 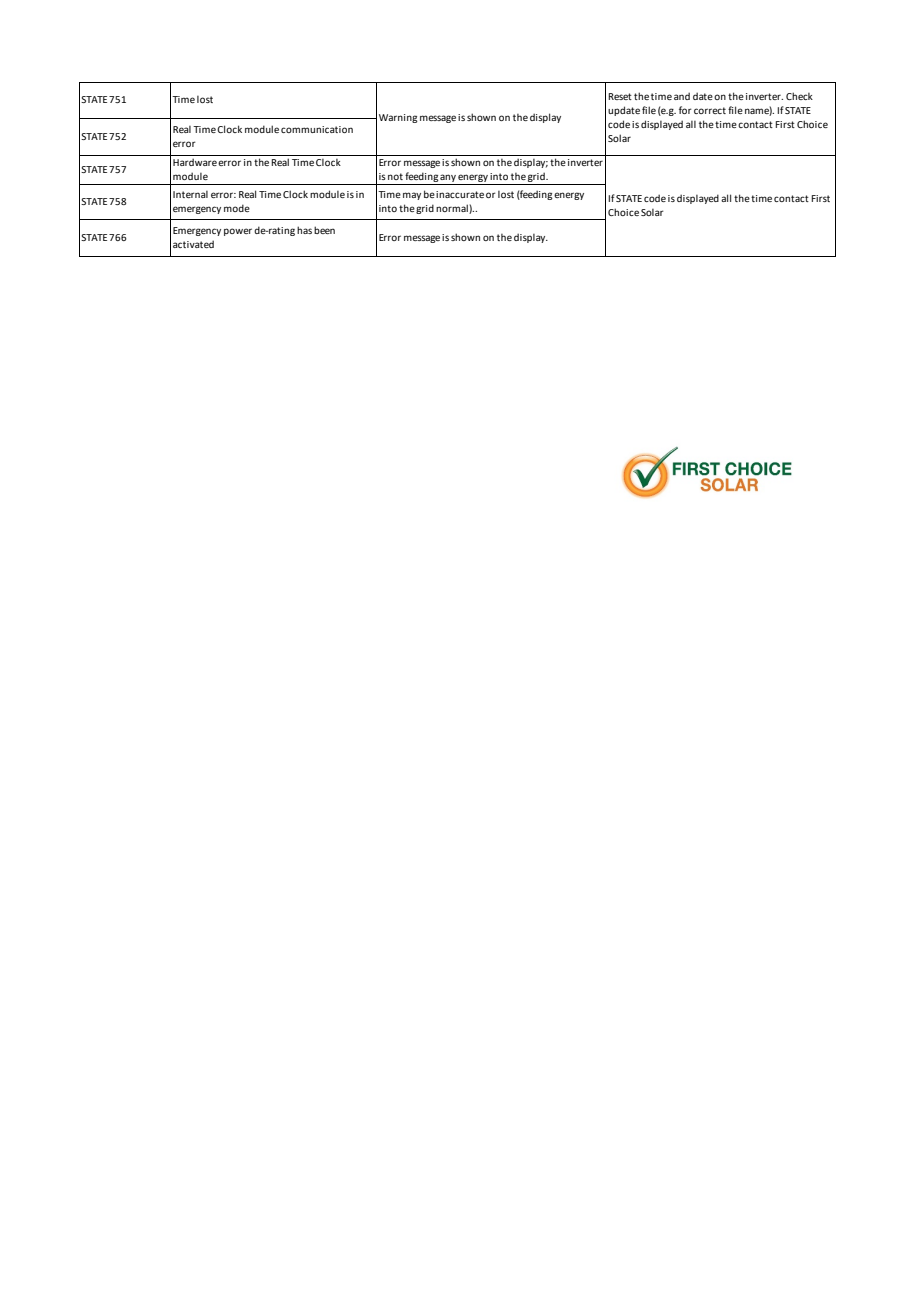 What do you see at coordinates (460, 194) in the page?
I see `inaccurate` at bounding box center [460, 194].
